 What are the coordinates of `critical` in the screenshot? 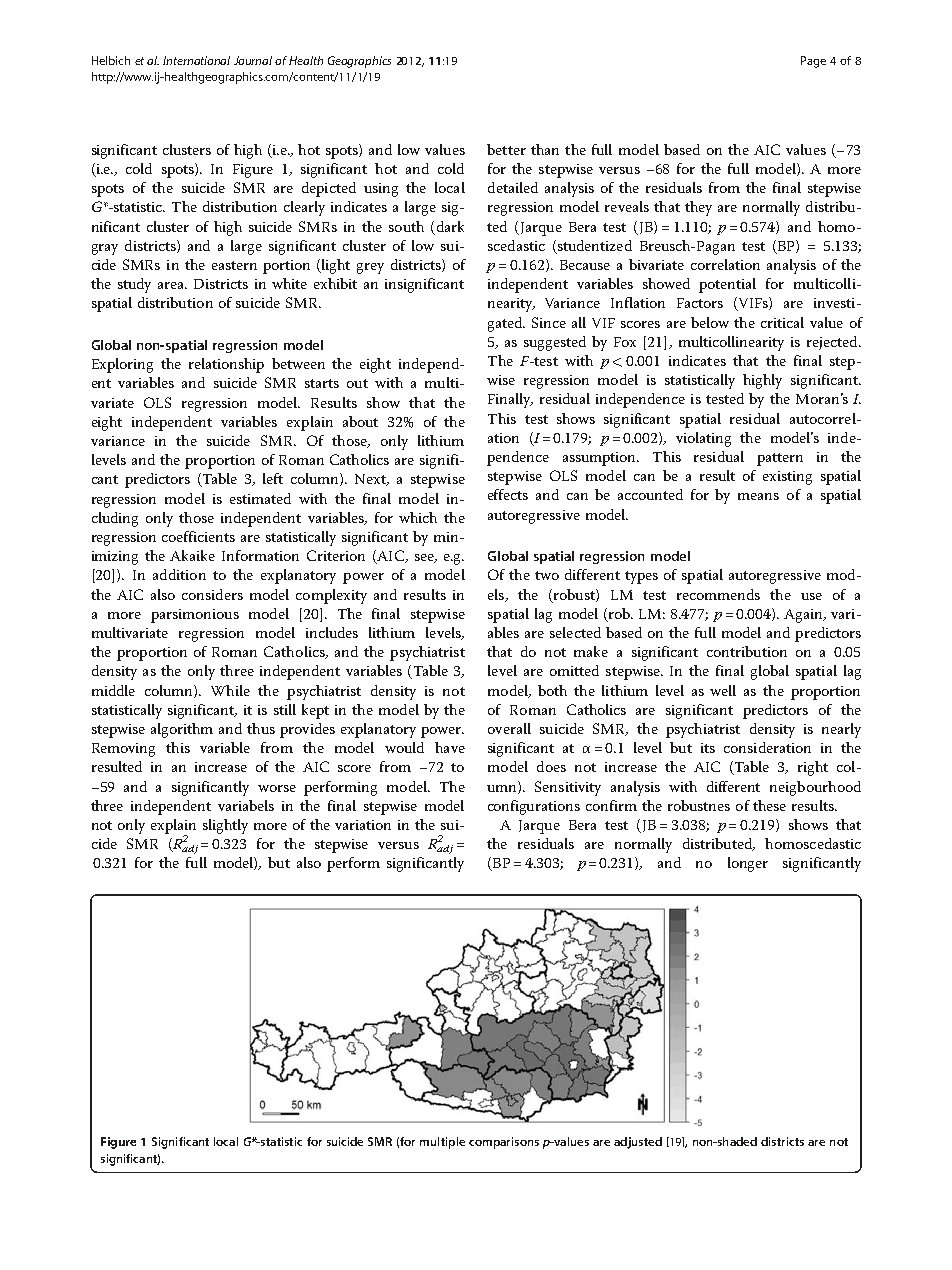 It's located at (782, 322).
